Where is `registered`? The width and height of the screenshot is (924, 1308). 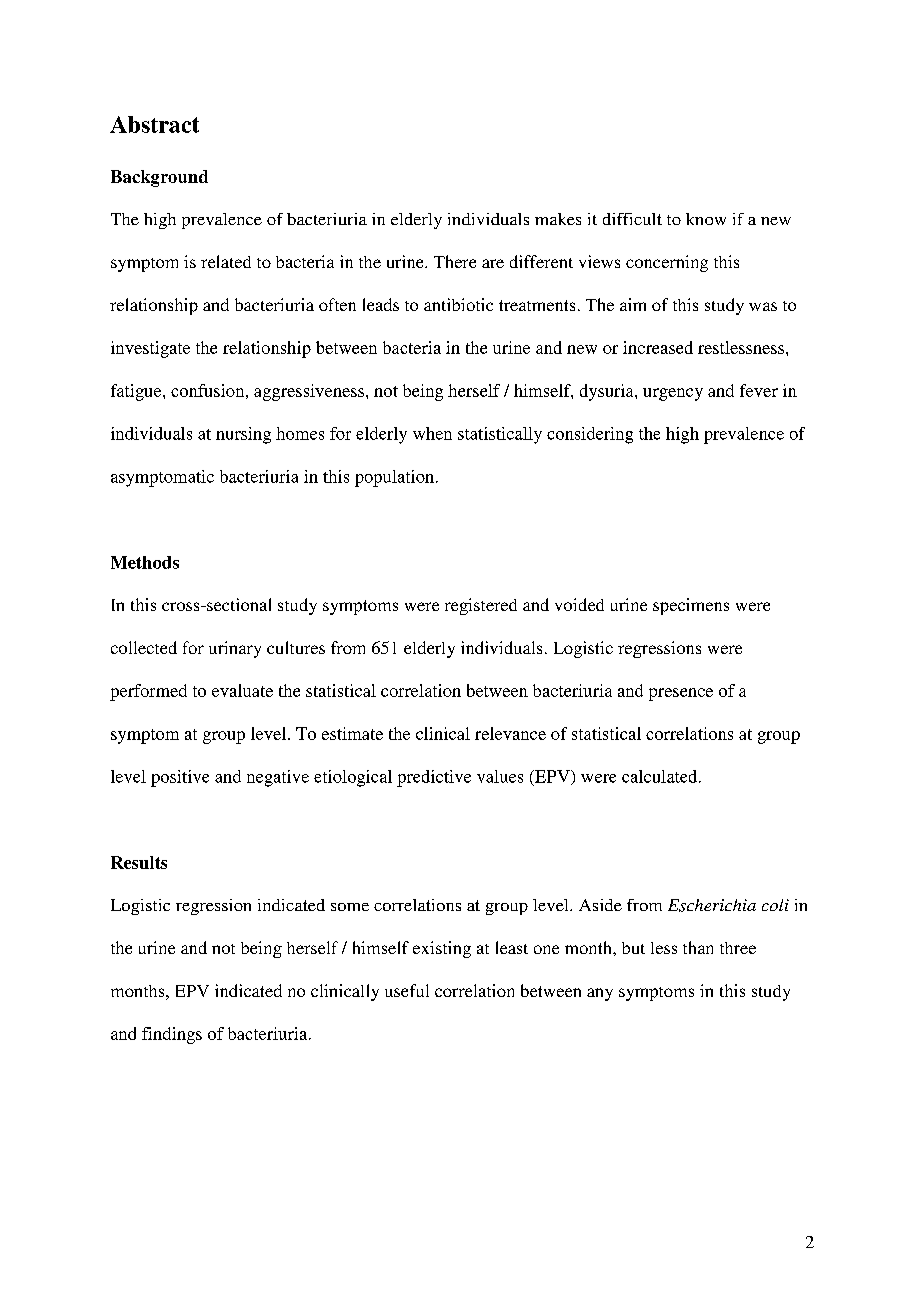
registered is located at coordinates (481, 606).
